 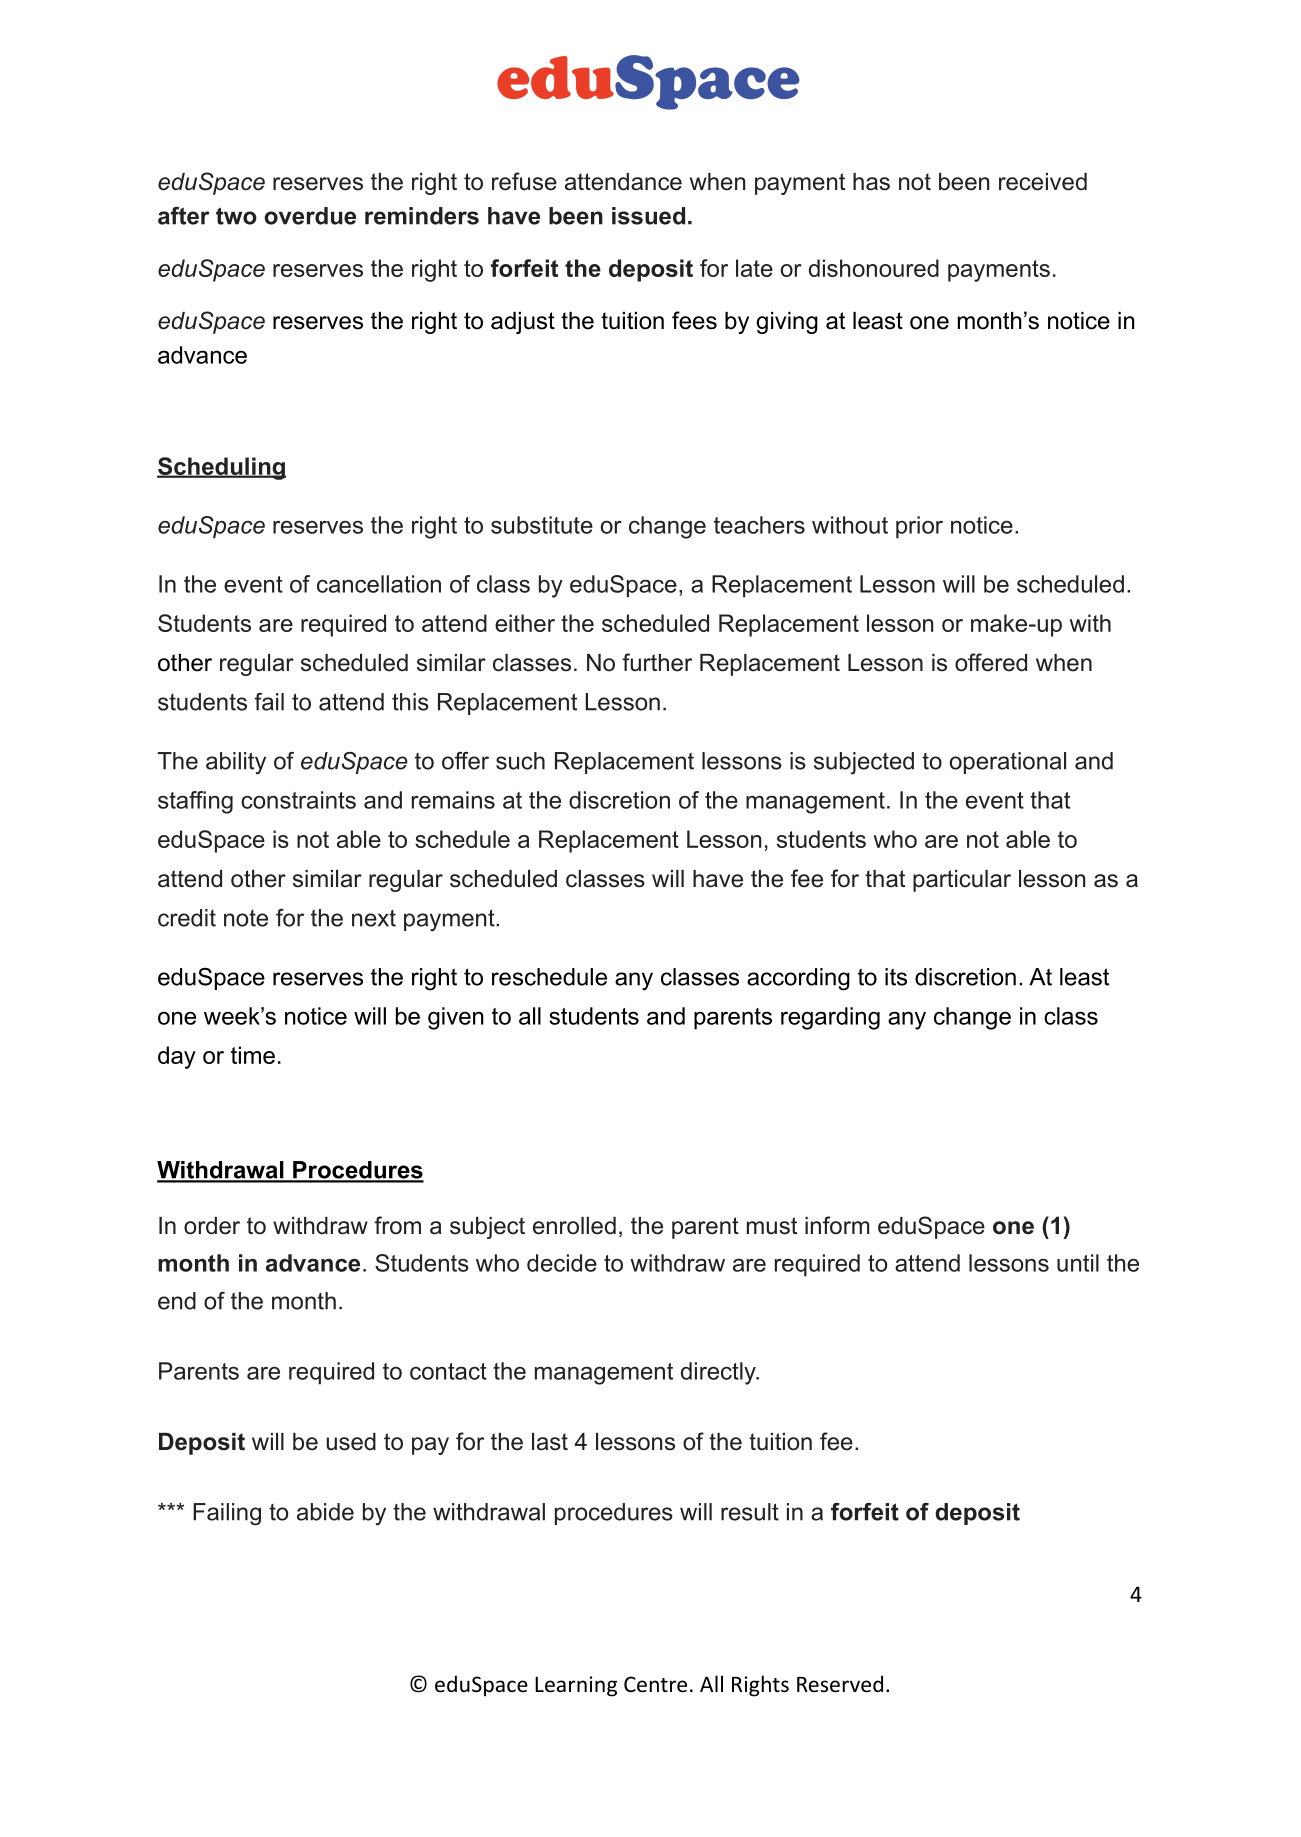 What do you see at coordinates (562, 1263) in the page?
I see `decide` at bounding box center [562, 1263].
